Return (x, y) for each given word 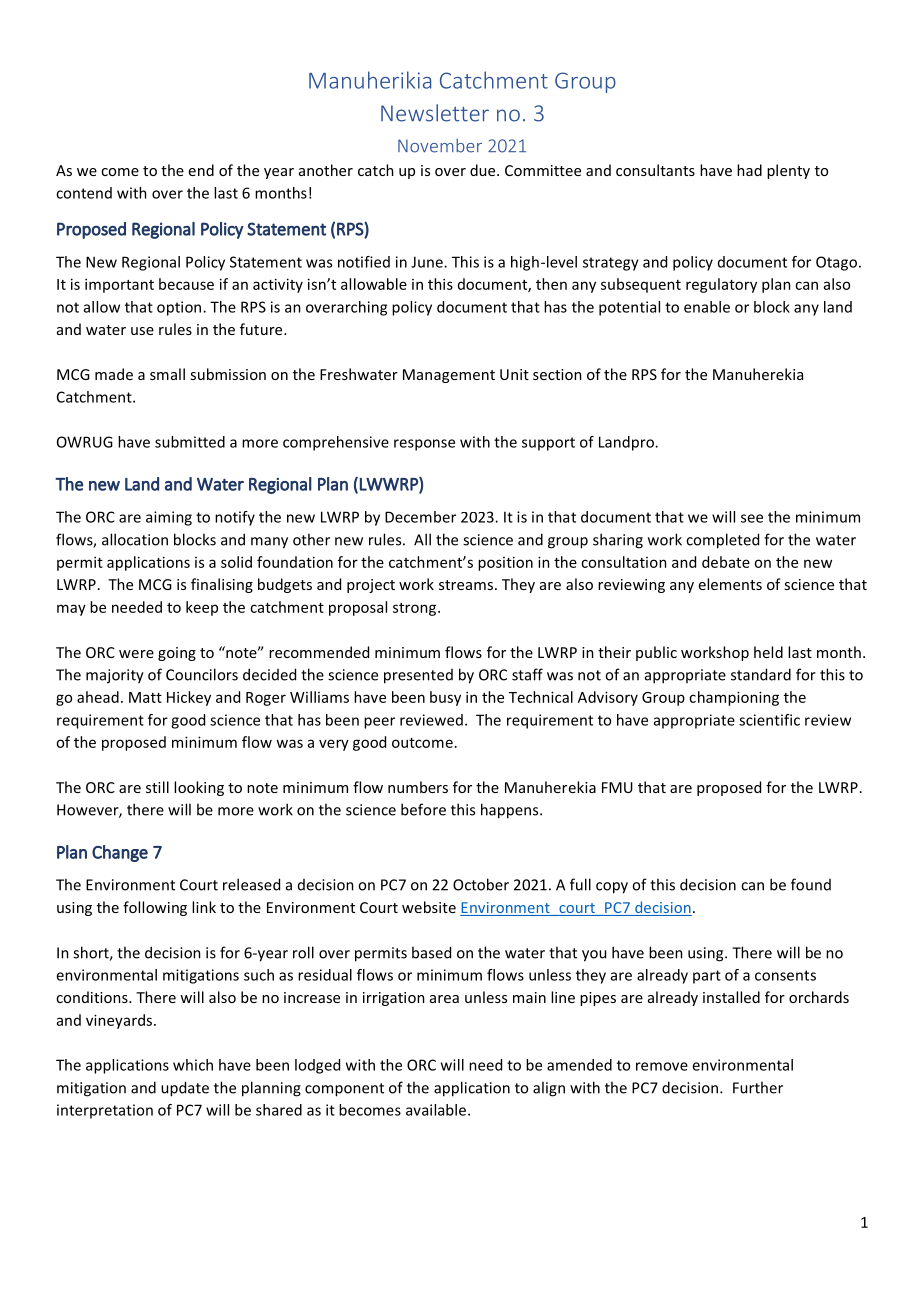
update (185, 1089)
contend (84, 193)
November (440, 145)
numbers (418, 787)
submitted (190, 442)
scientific (769, 720)
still (157, 787)
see (752, 518)
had (749, 170)
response (424, 445)
